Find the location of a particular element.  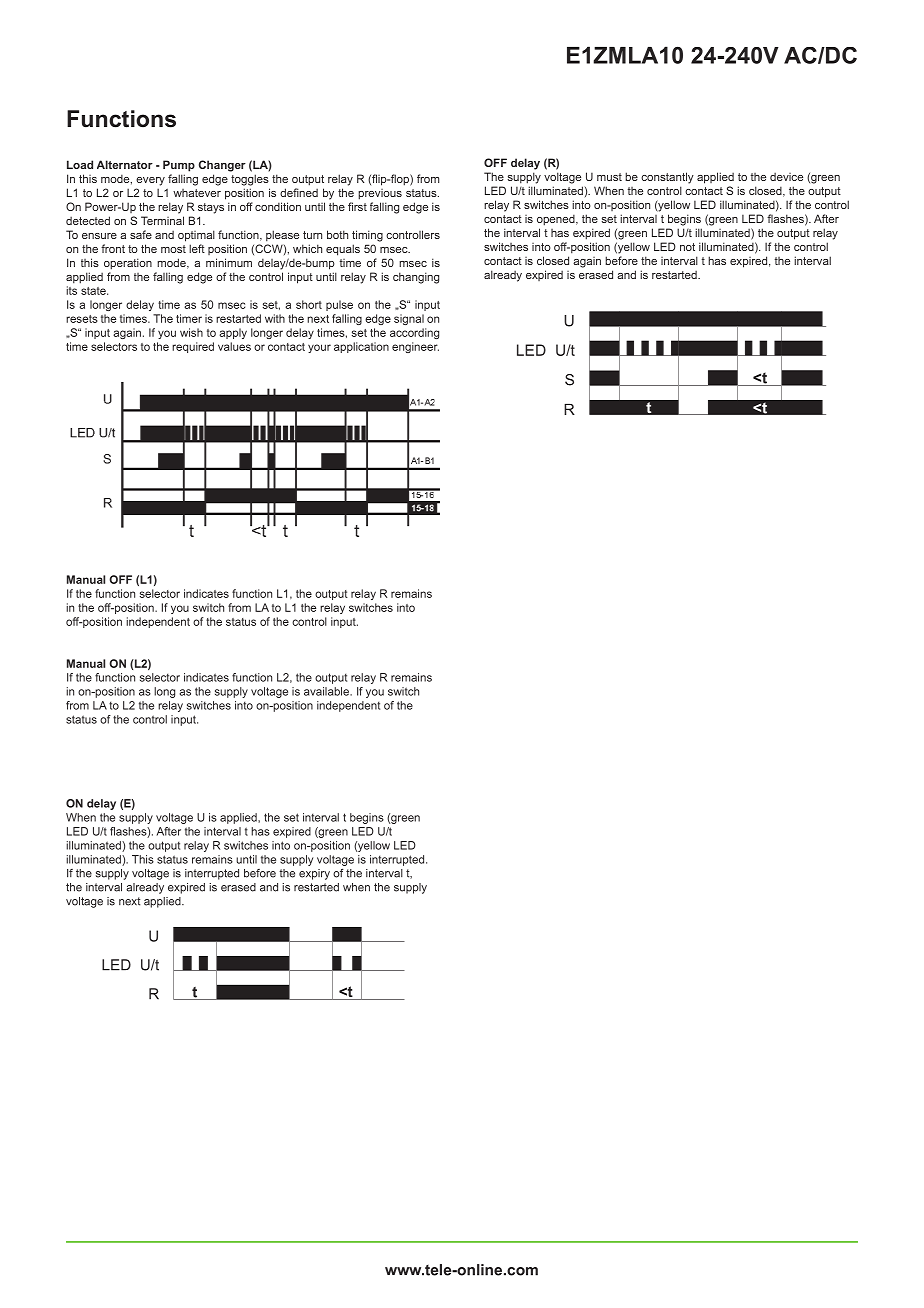

every is located at coordinates (150, 181).
